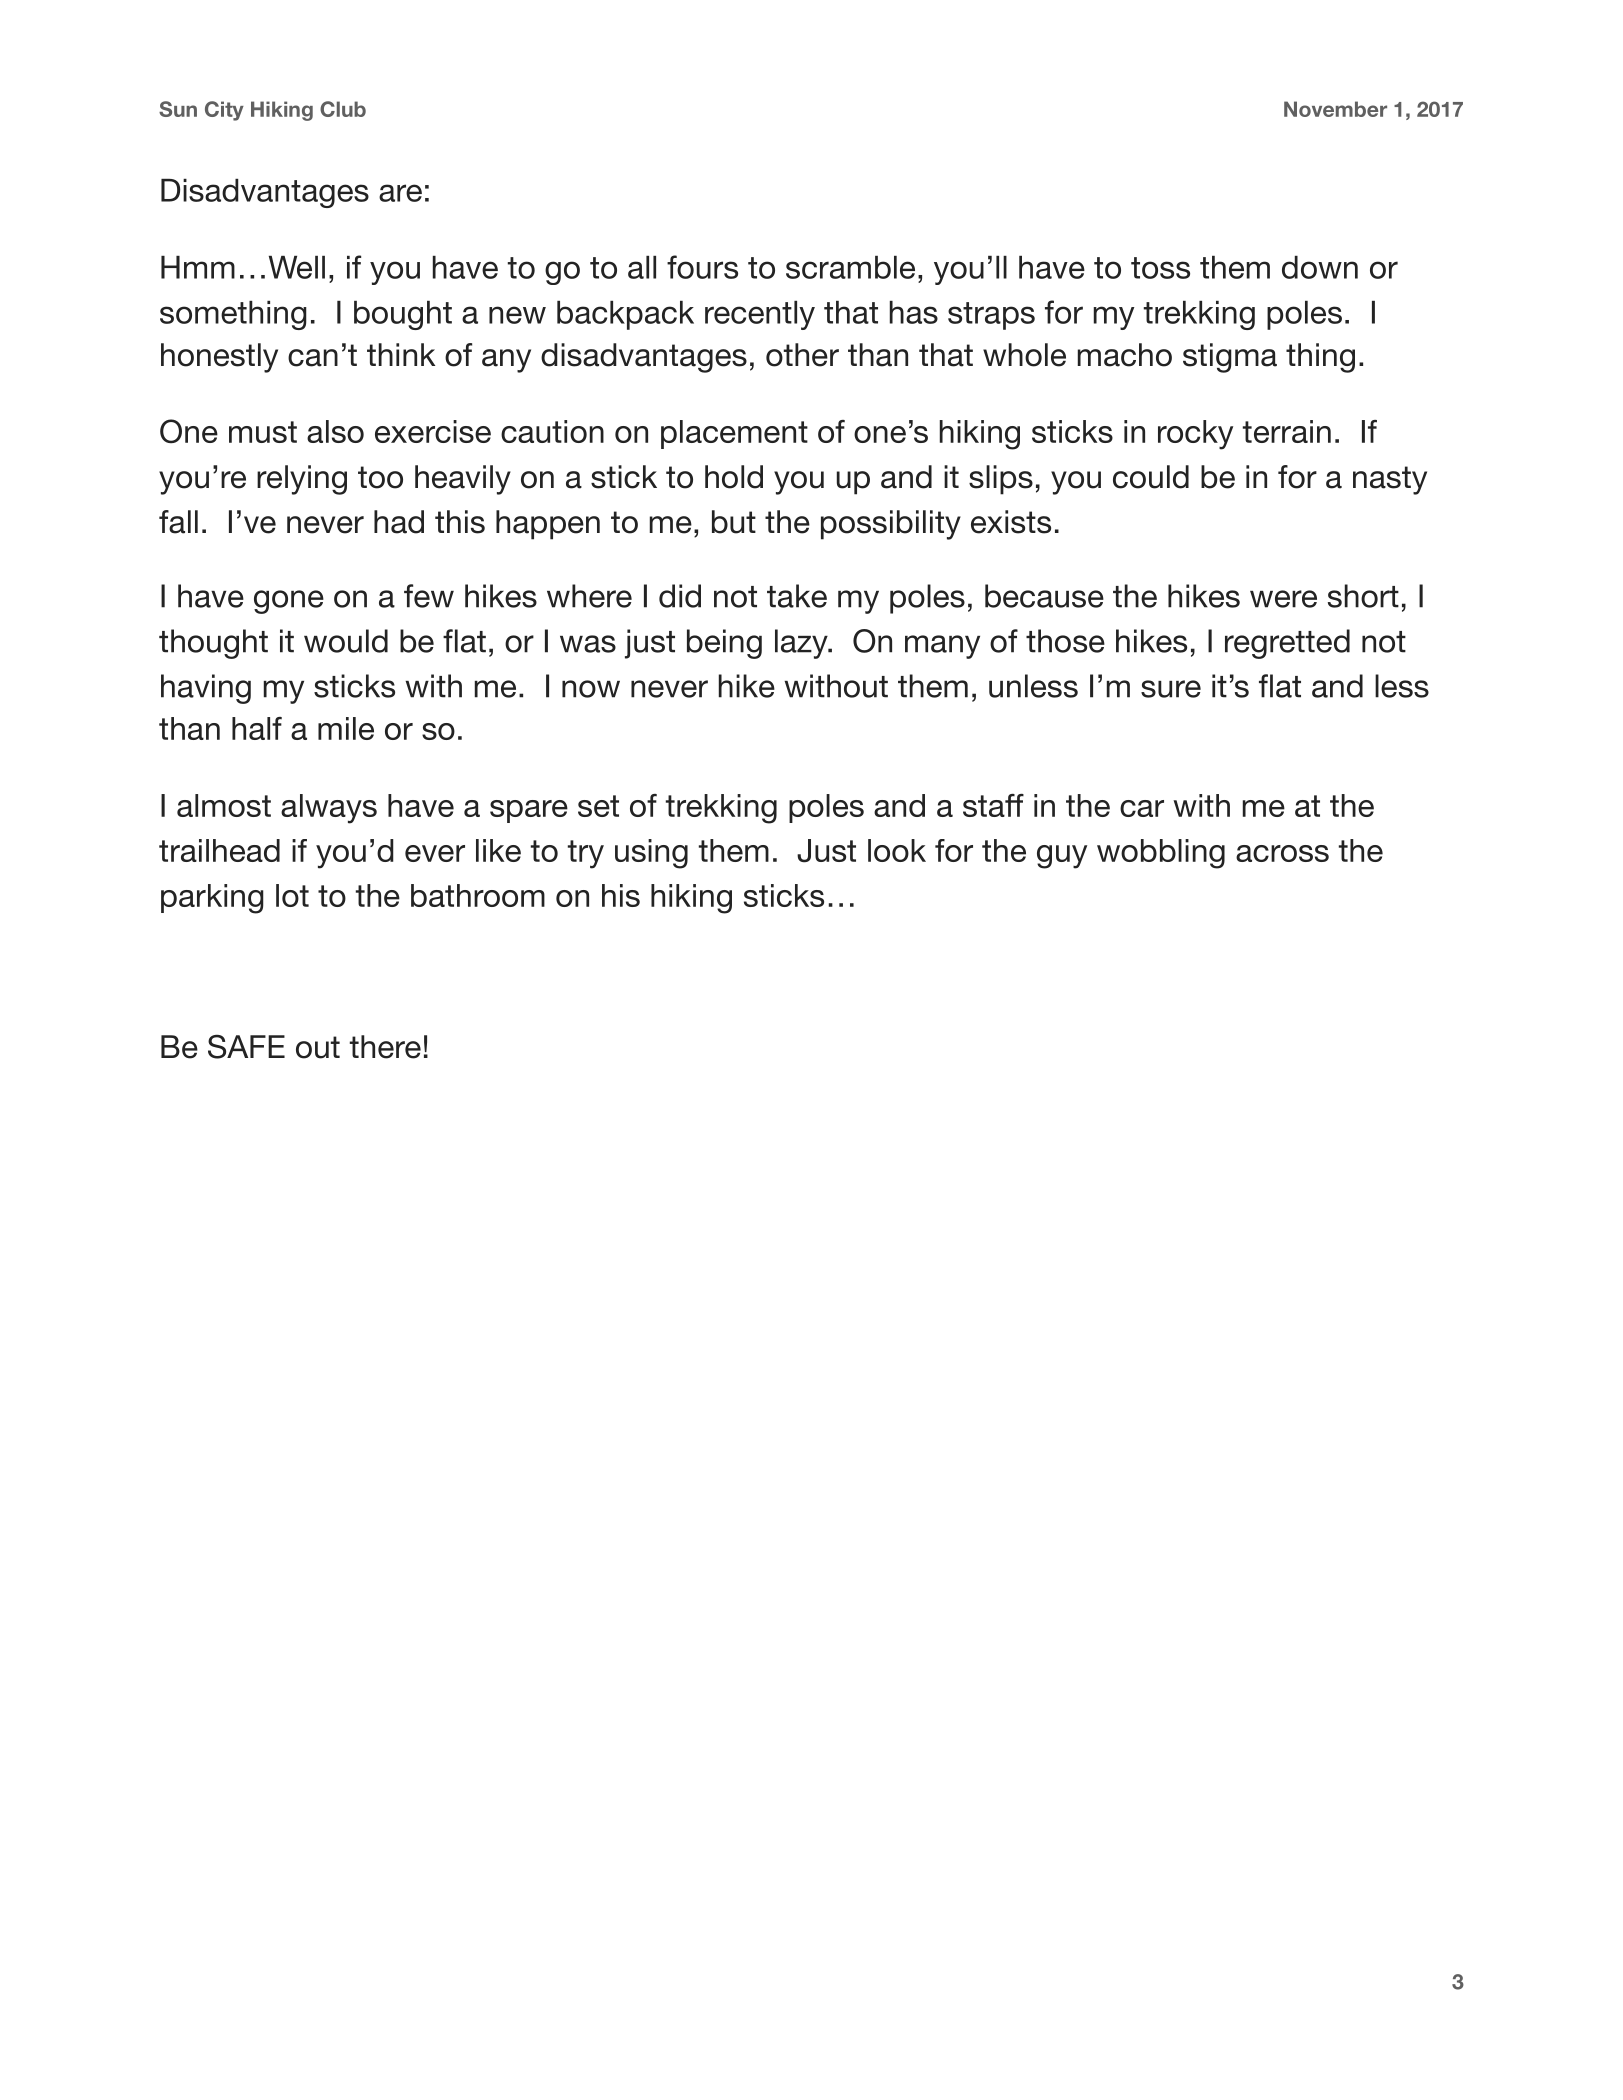 The image size is (1623, 2100). What do you see at coordinates (797, 596) in the screenshot?
I see `take` at bounding box center [797, 596].
